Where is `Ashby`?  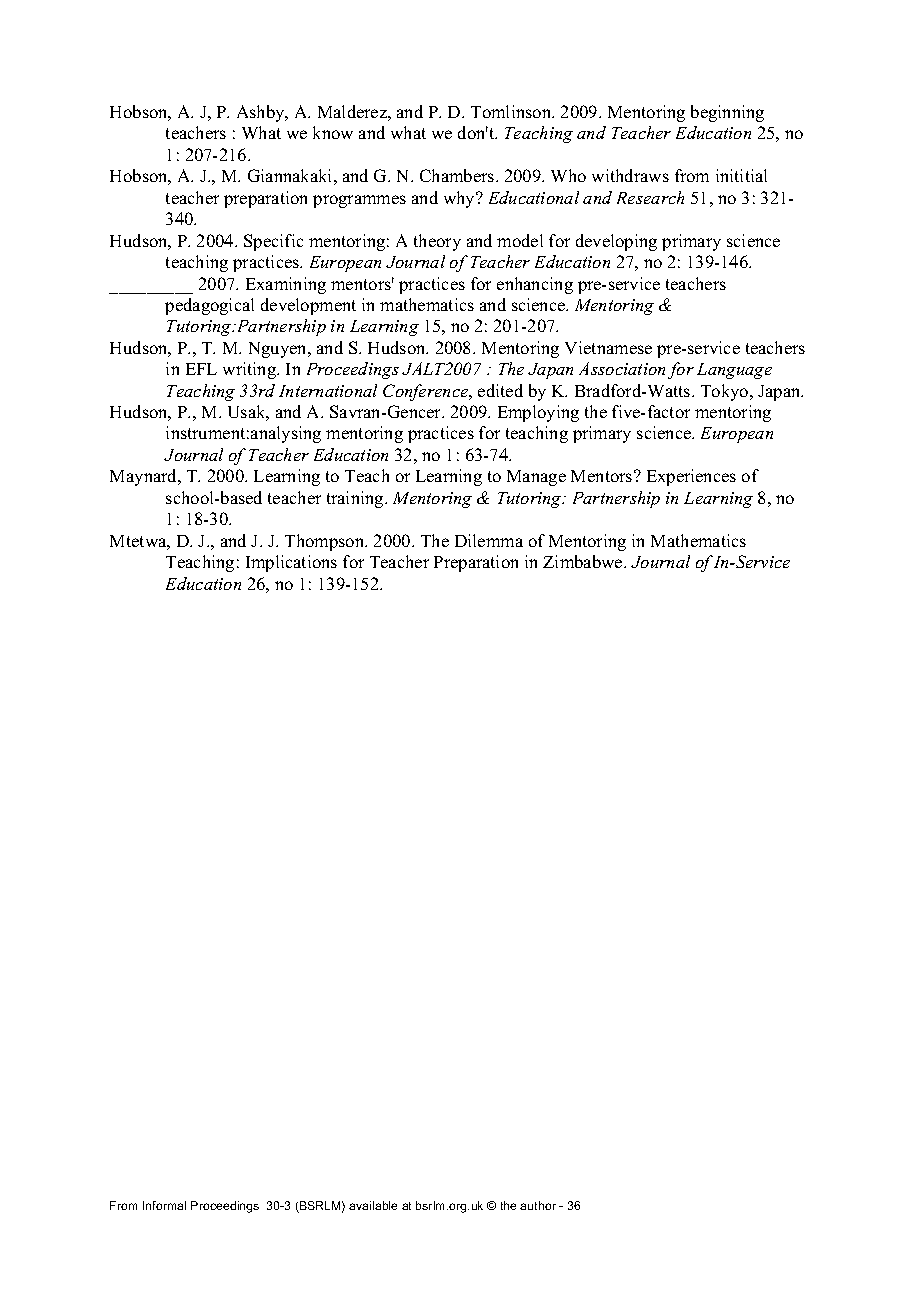 Ashby is located at coordinates (262, 113).
